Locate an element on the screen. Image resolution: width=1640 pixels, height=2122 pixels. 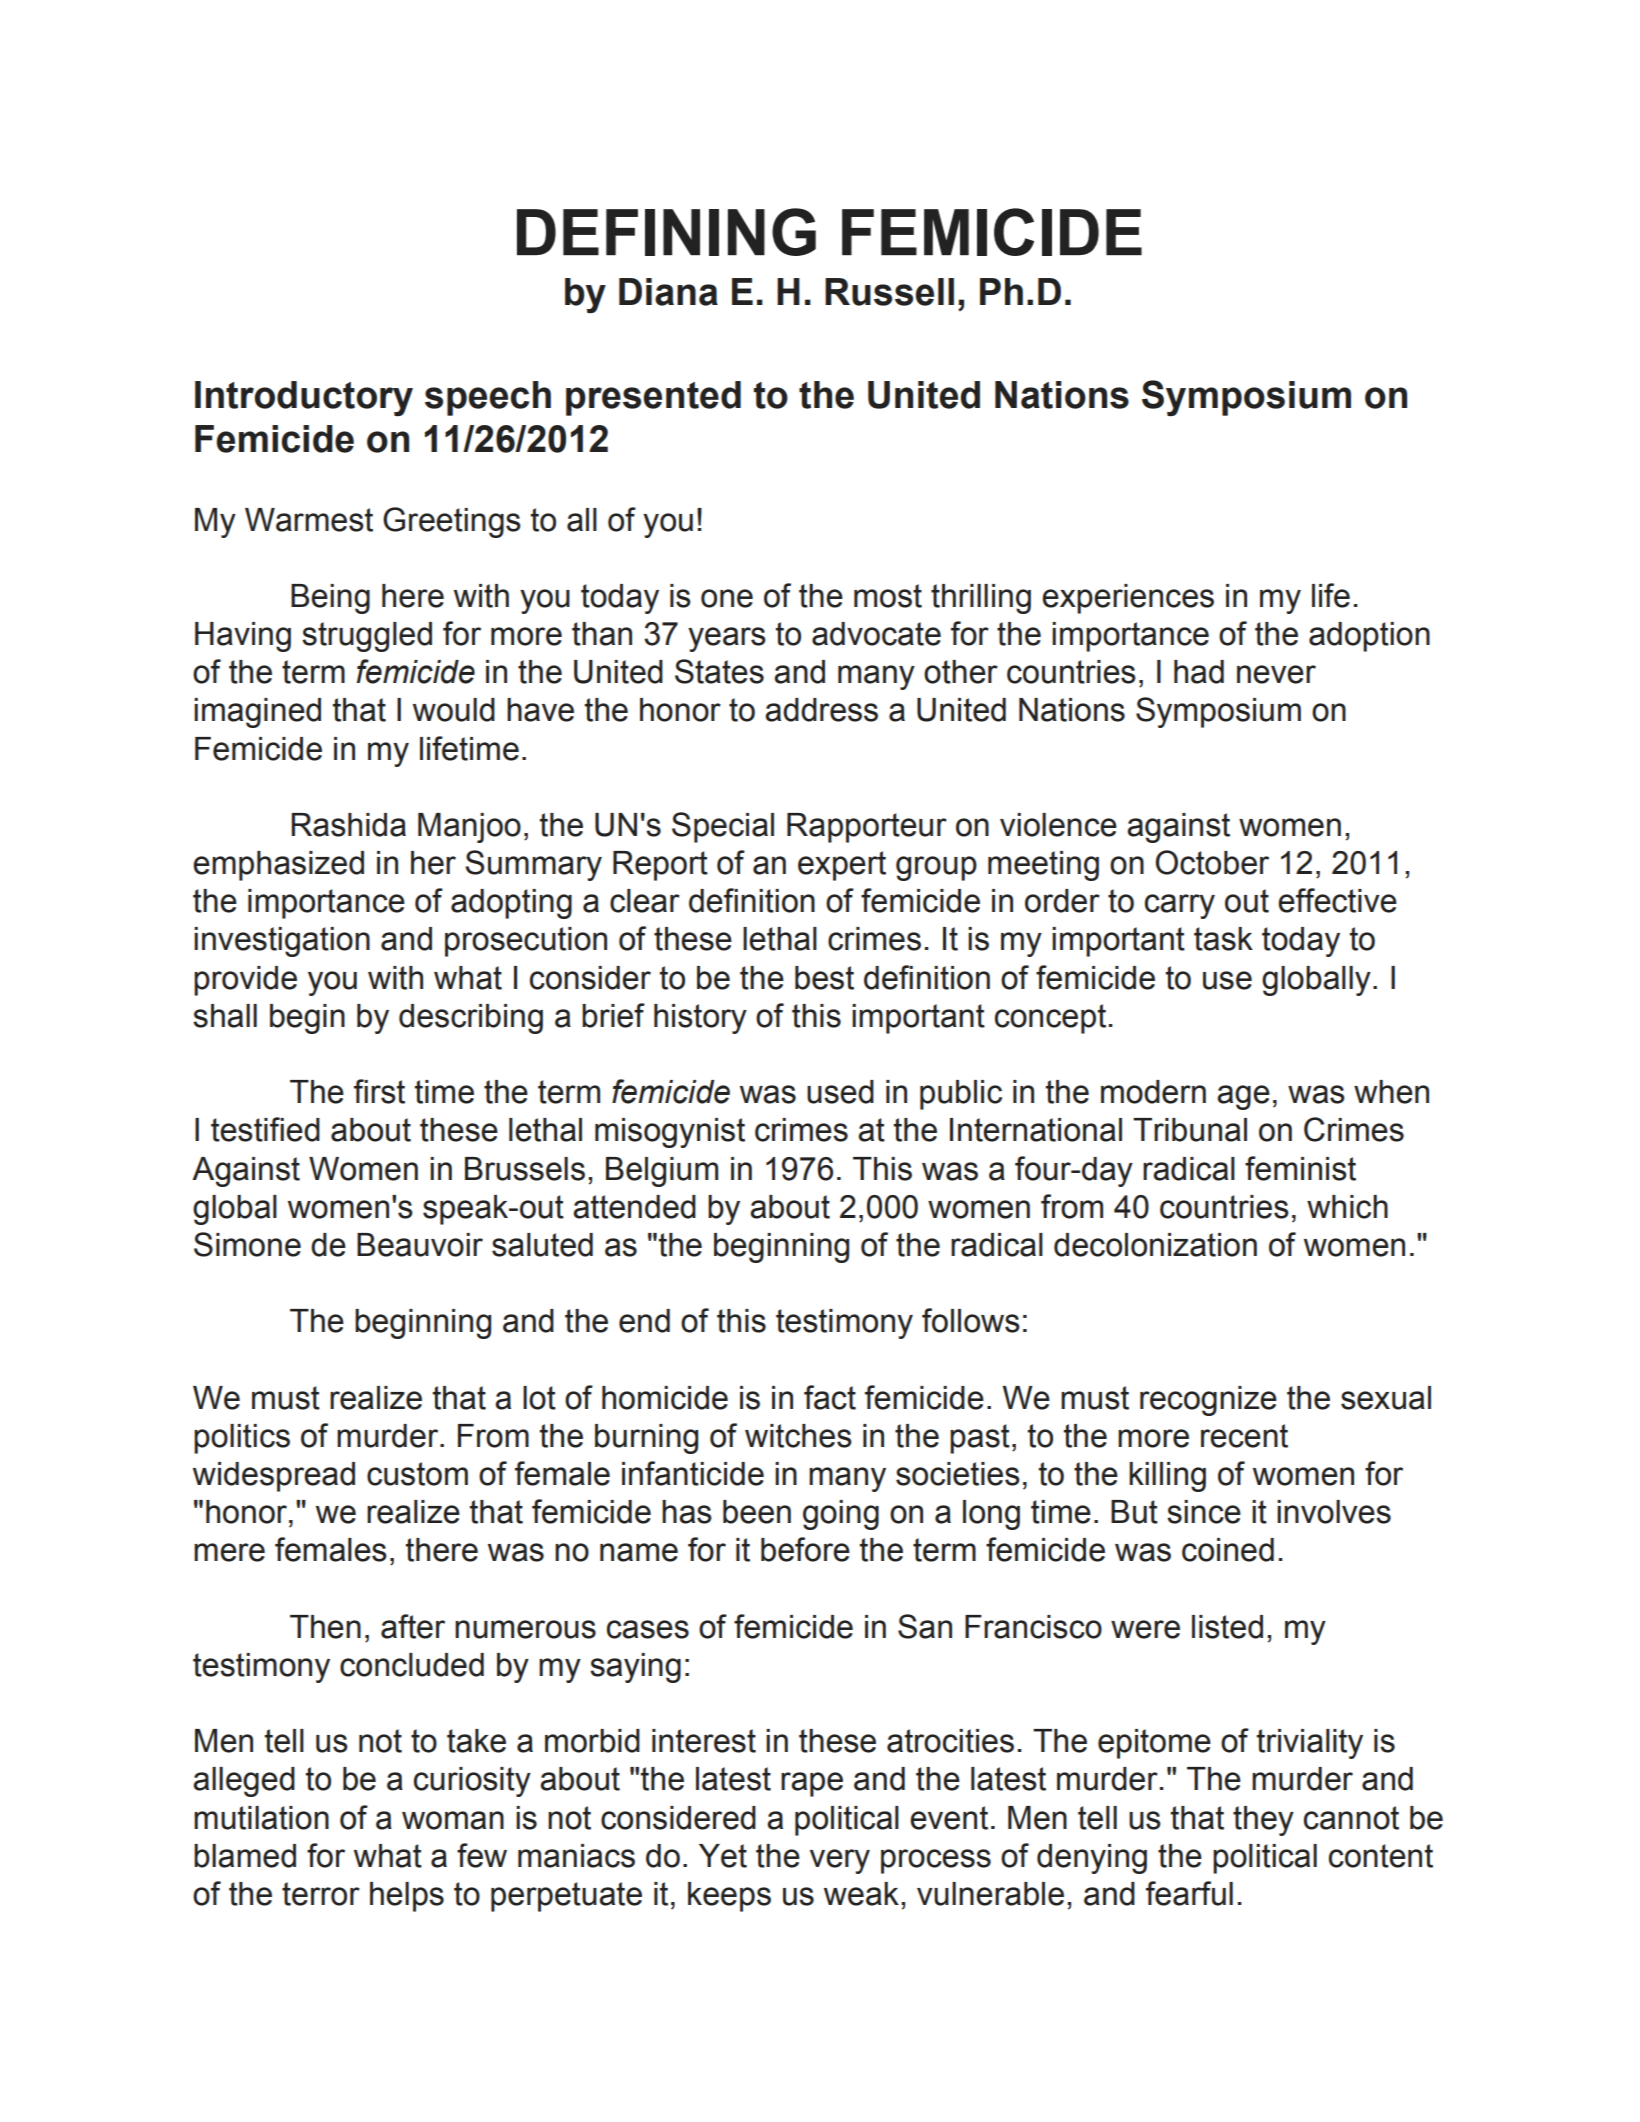
experiences is located at coordinates (1128, 599).
